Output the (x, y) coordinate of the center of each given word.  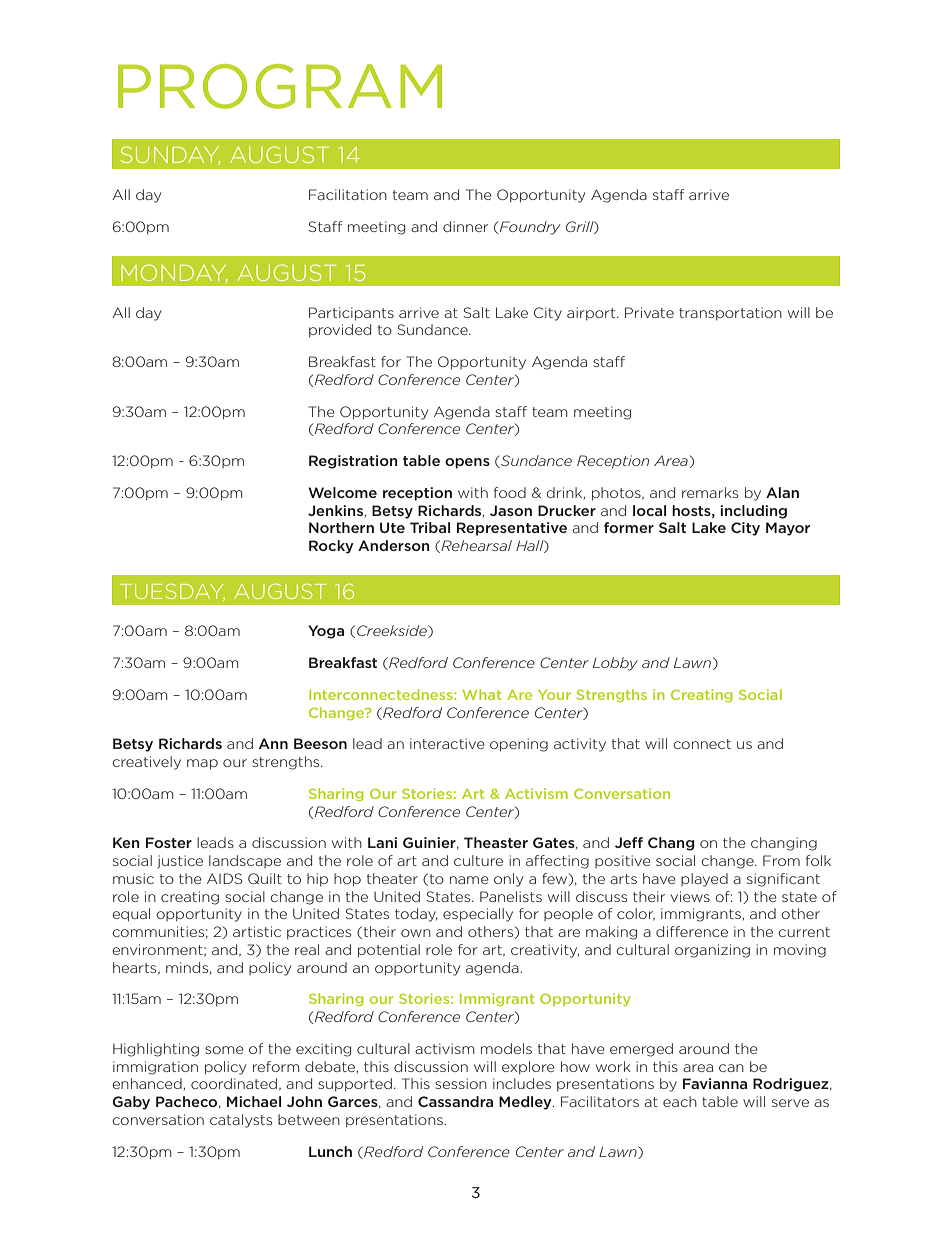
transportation (730, 314)
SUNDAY (170, 155)
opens (467, 463)
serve (790, 1103)
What (481, 694)
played (704, 880)
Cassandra (455, 1101)
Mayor (788, 529)
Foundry (529, 228)
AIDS (225, 878)
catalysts (241, 1121)
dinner (465, 226)
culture (478, 860)
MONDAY (174, 273)
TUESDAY (172, 592)
